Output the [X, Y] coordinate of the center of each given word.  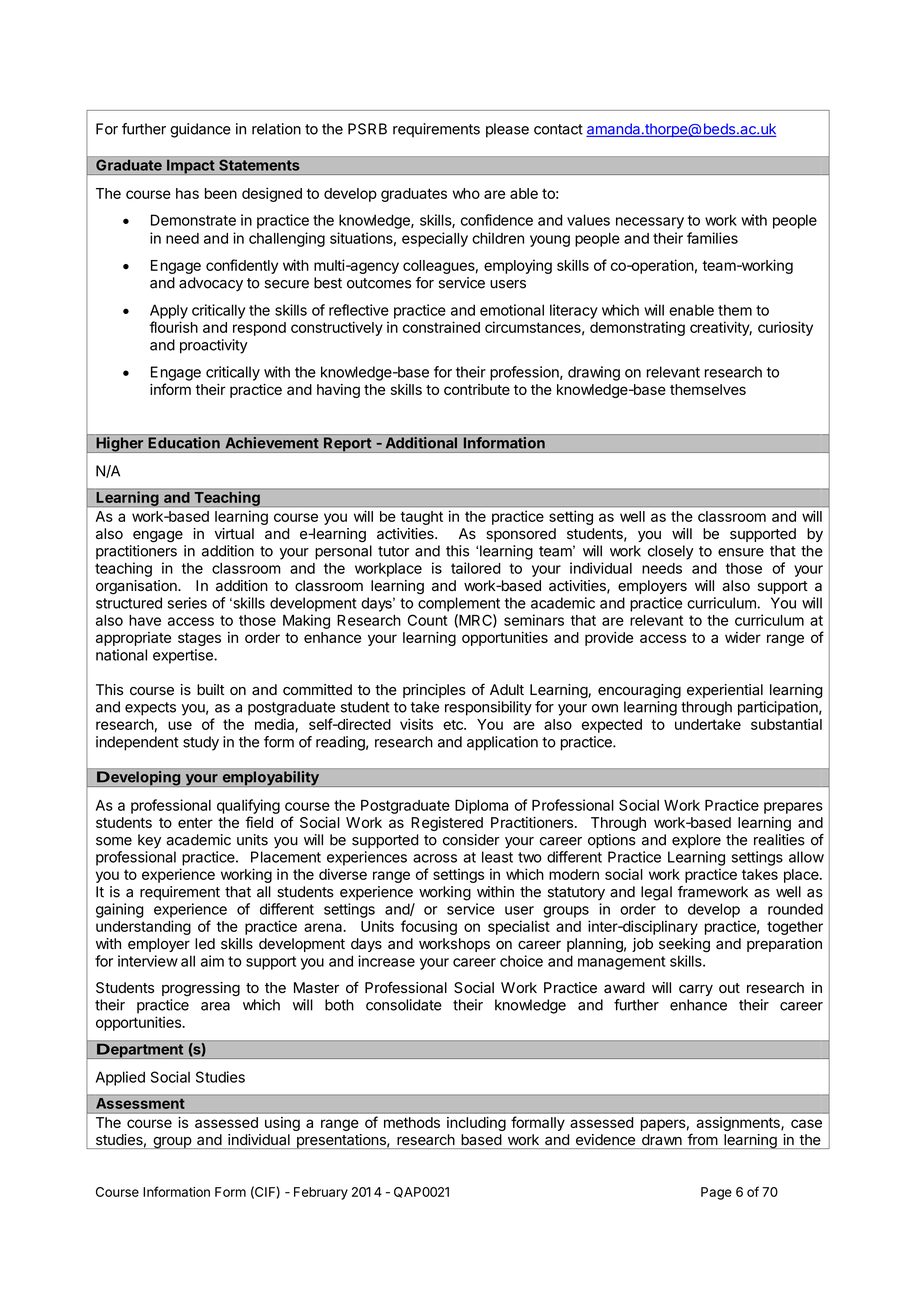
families [712, 238]
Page [716, 1193]
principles [434, 691]
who [466, 193]
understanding [143, 927]
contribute [477, 389]
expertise [184, 656]
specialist [519, 927]
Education [184, 443]
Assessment [140, 1103]
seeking [684, 945]
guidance [200, 130]
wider [743, 637]
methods [412, 1122]
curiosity [785, 328]
